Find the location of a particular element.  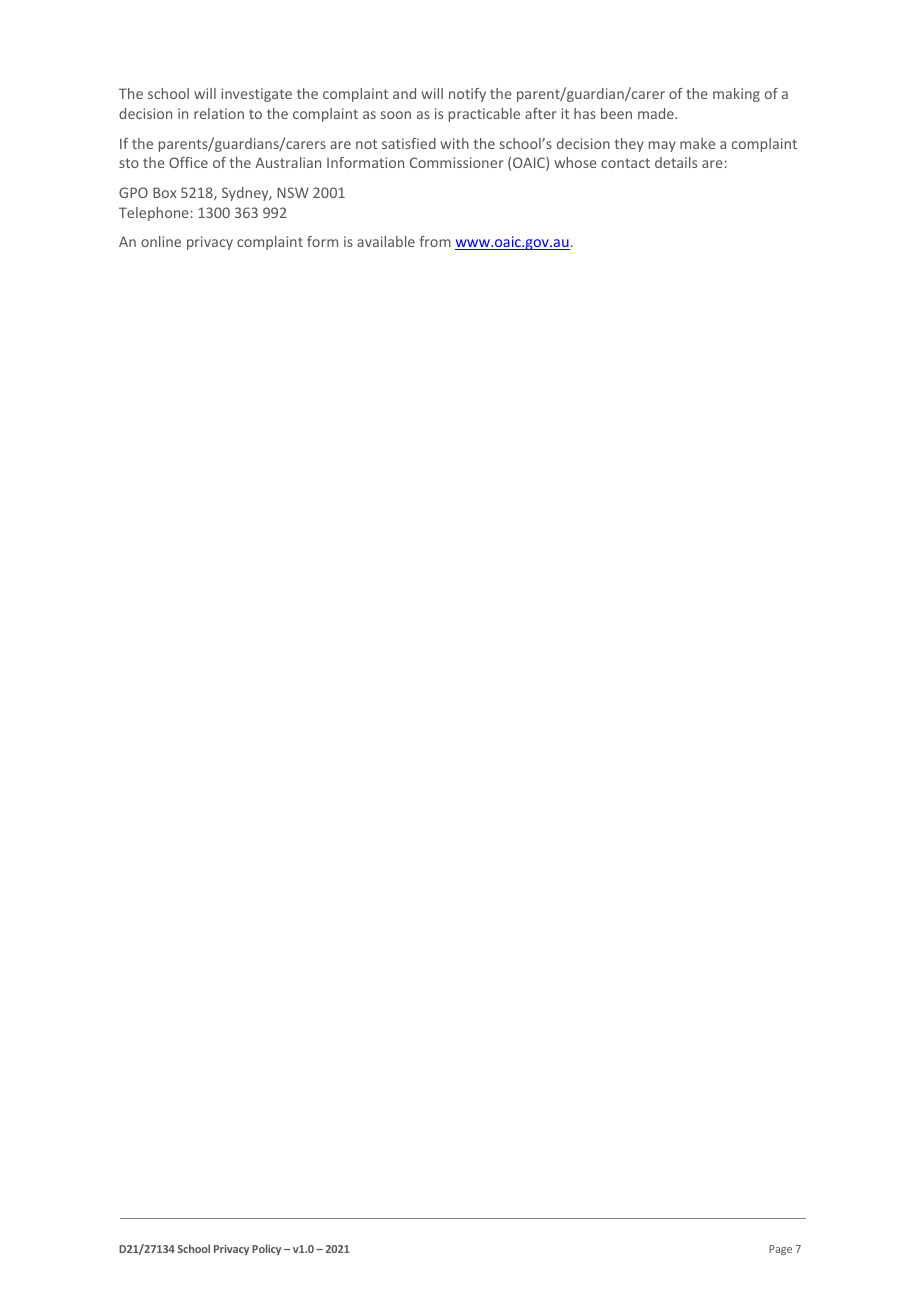

relation is located at coordinates (219, 113).
